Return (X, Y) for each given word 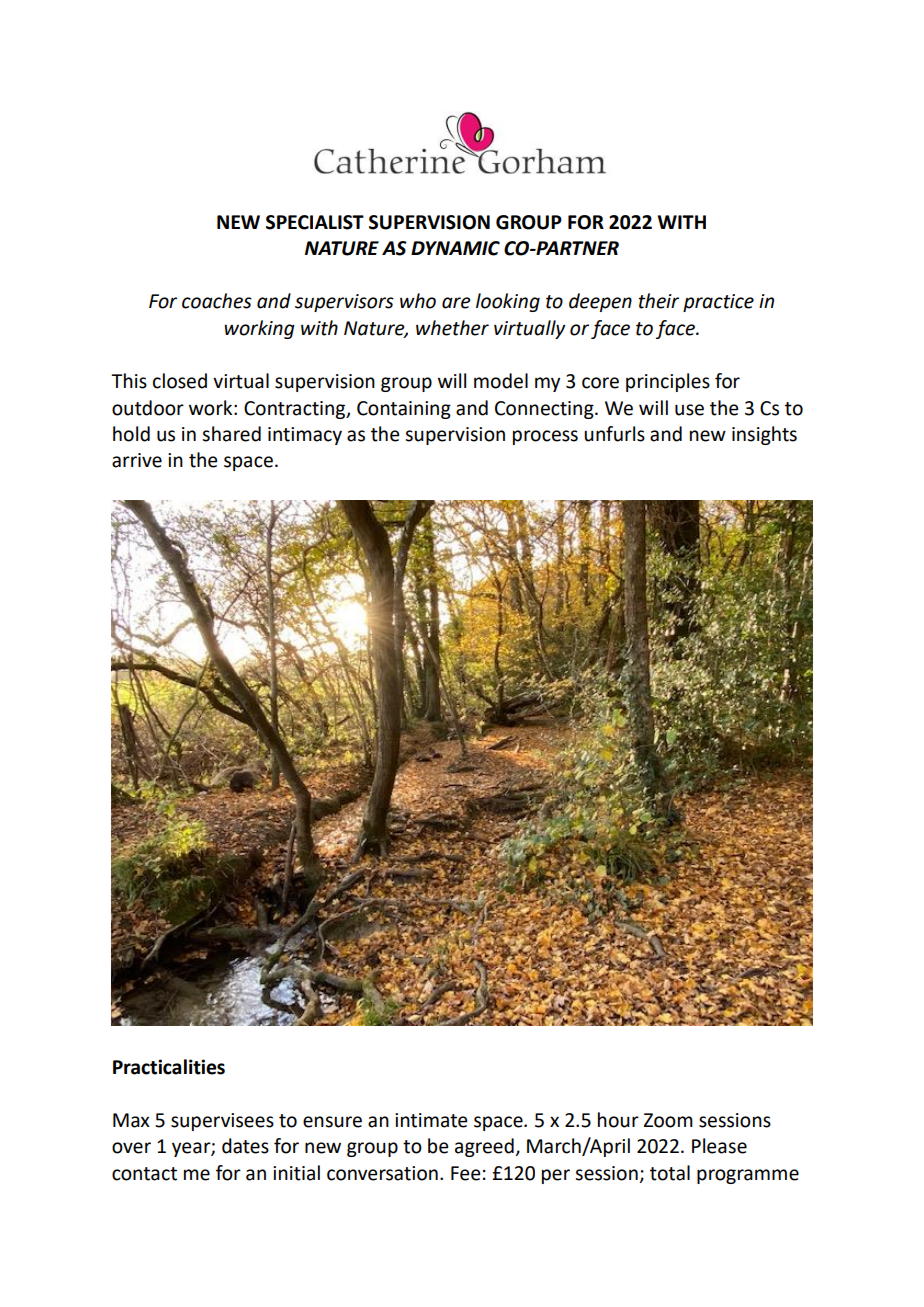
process (545, 437)
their (659, 301)
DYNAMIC (455, 248)
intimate (431, 1120)
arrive (137, 460)
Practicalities (169, 1067)
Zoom (668, 1120)
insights (764, 435)
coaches (217, 301)
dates (245, 1146)
